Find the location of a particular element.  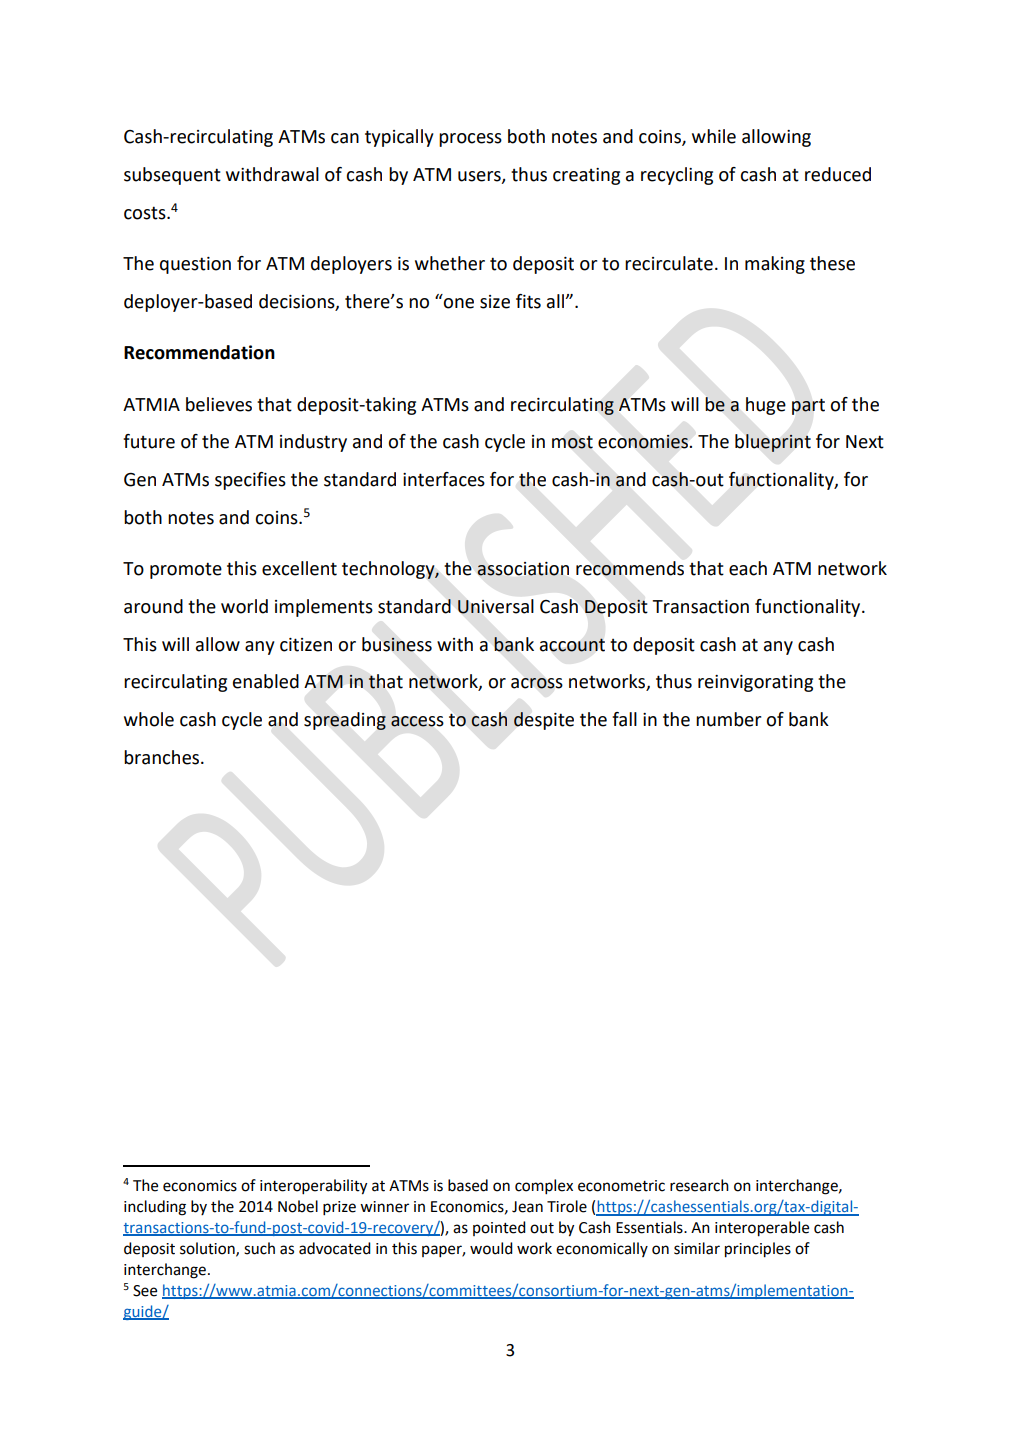

such is located at coordinates (259, 1248).
